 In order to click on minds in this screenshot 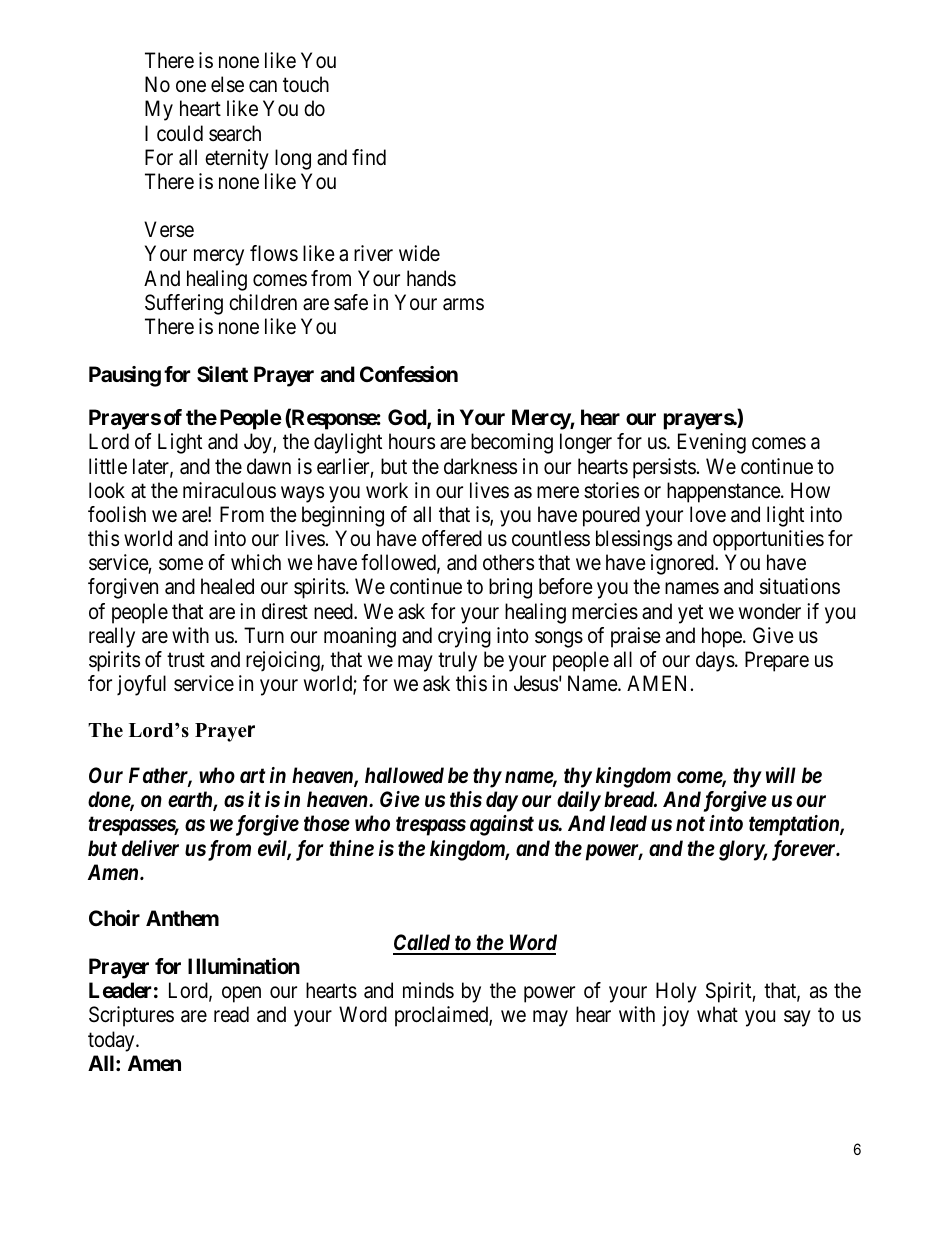, I will do `click(428, 990)`.
